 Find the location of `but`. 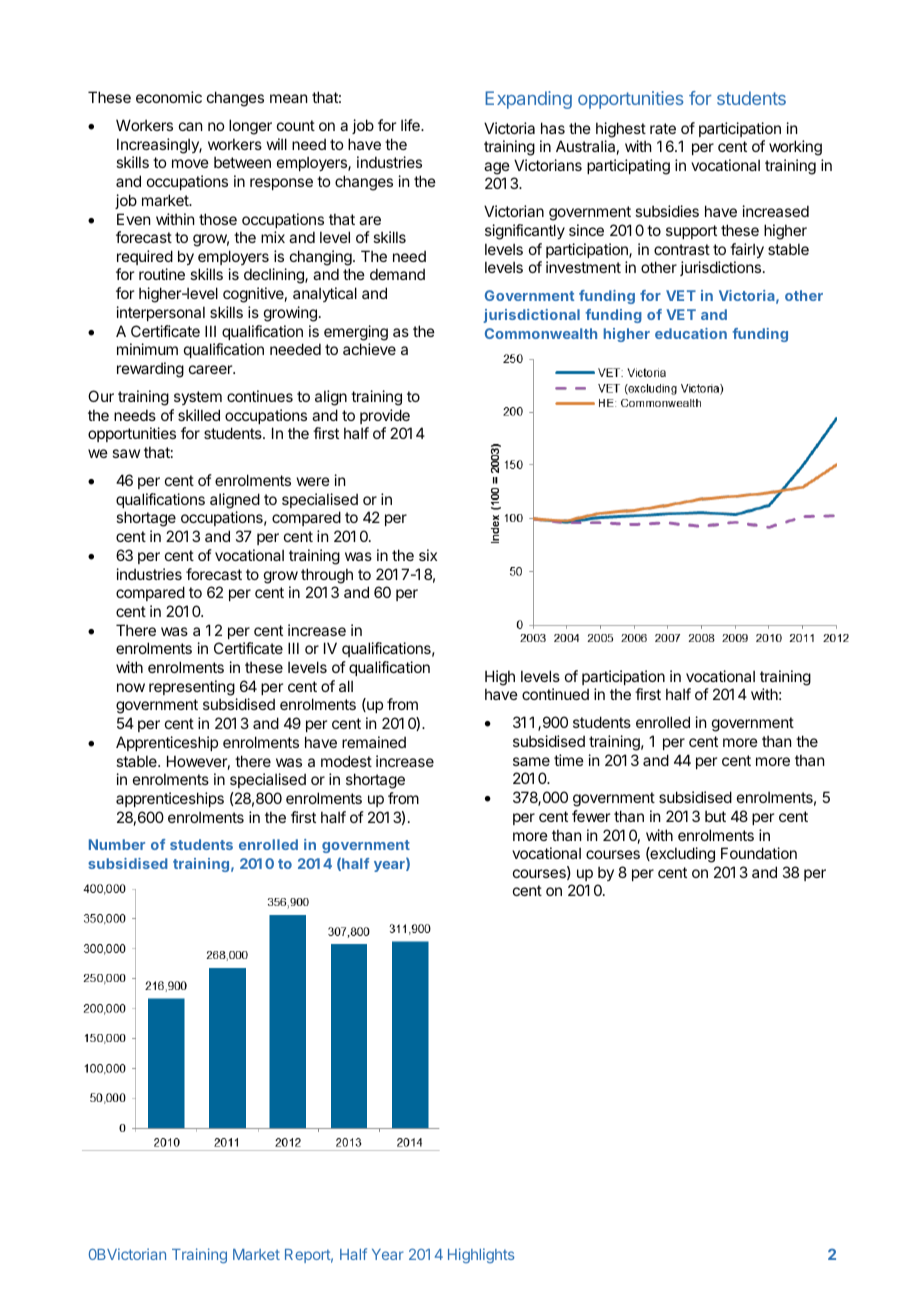

but is located at coordinates (715, 816).
